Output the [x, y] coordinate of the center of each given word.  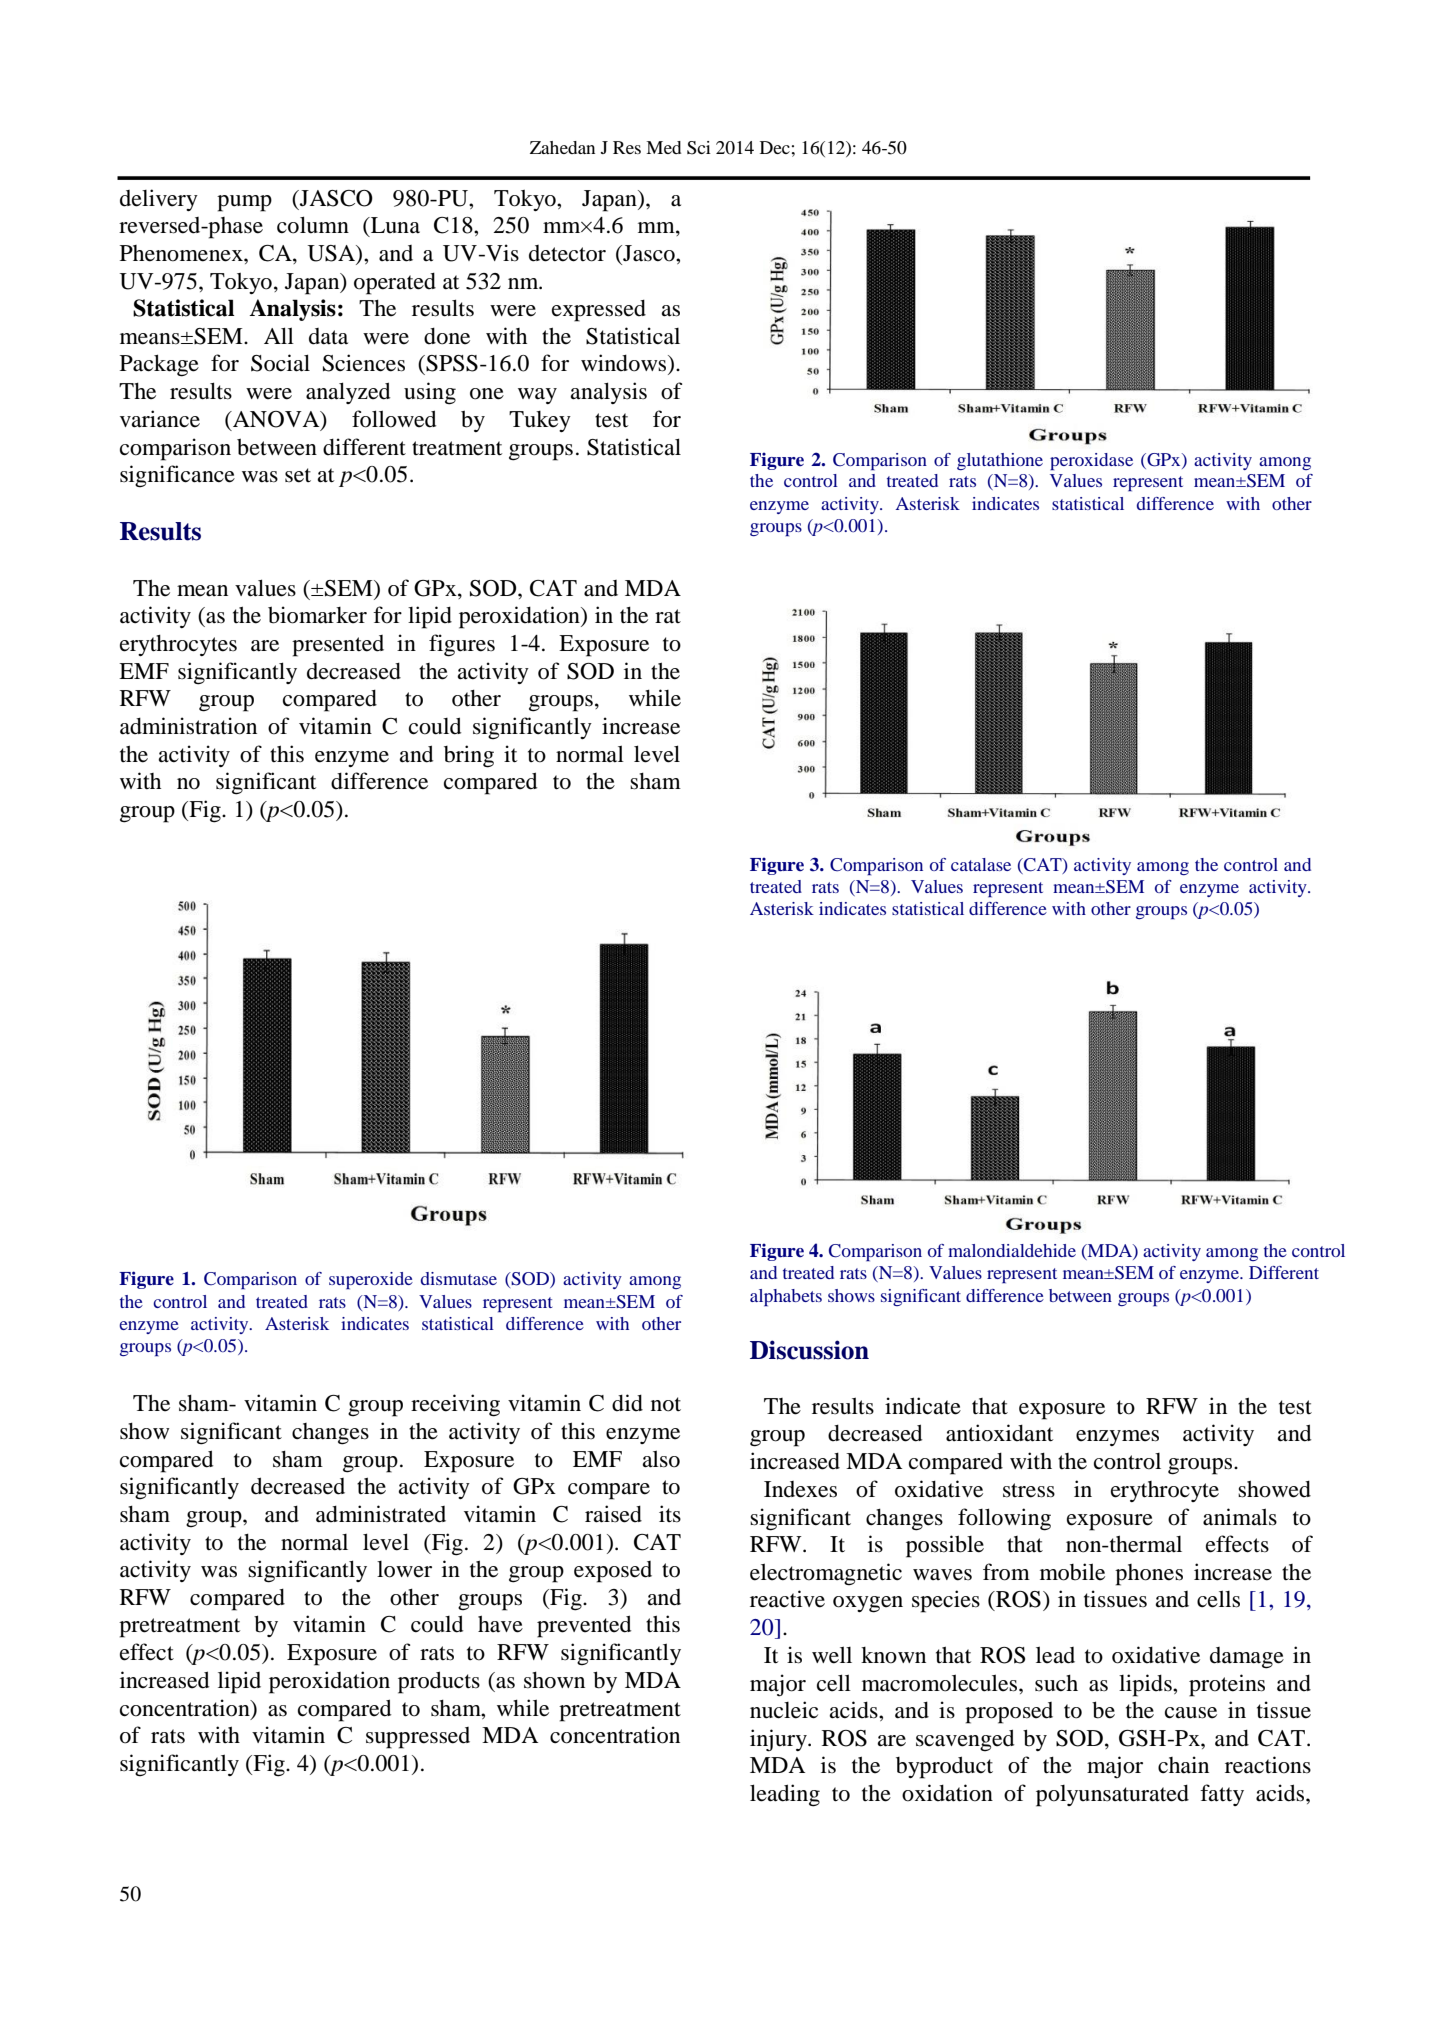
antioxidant [999, 1433]
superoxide [371, 1281]
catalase [981, 864]
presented [338, 646]
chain [1183, 1765]
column [313, 225]
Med [663, 147]
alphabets [786, 1298]
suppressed [418, 1738]
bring [469, 756]
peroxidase [1091, 462]
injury [779, 1740]
